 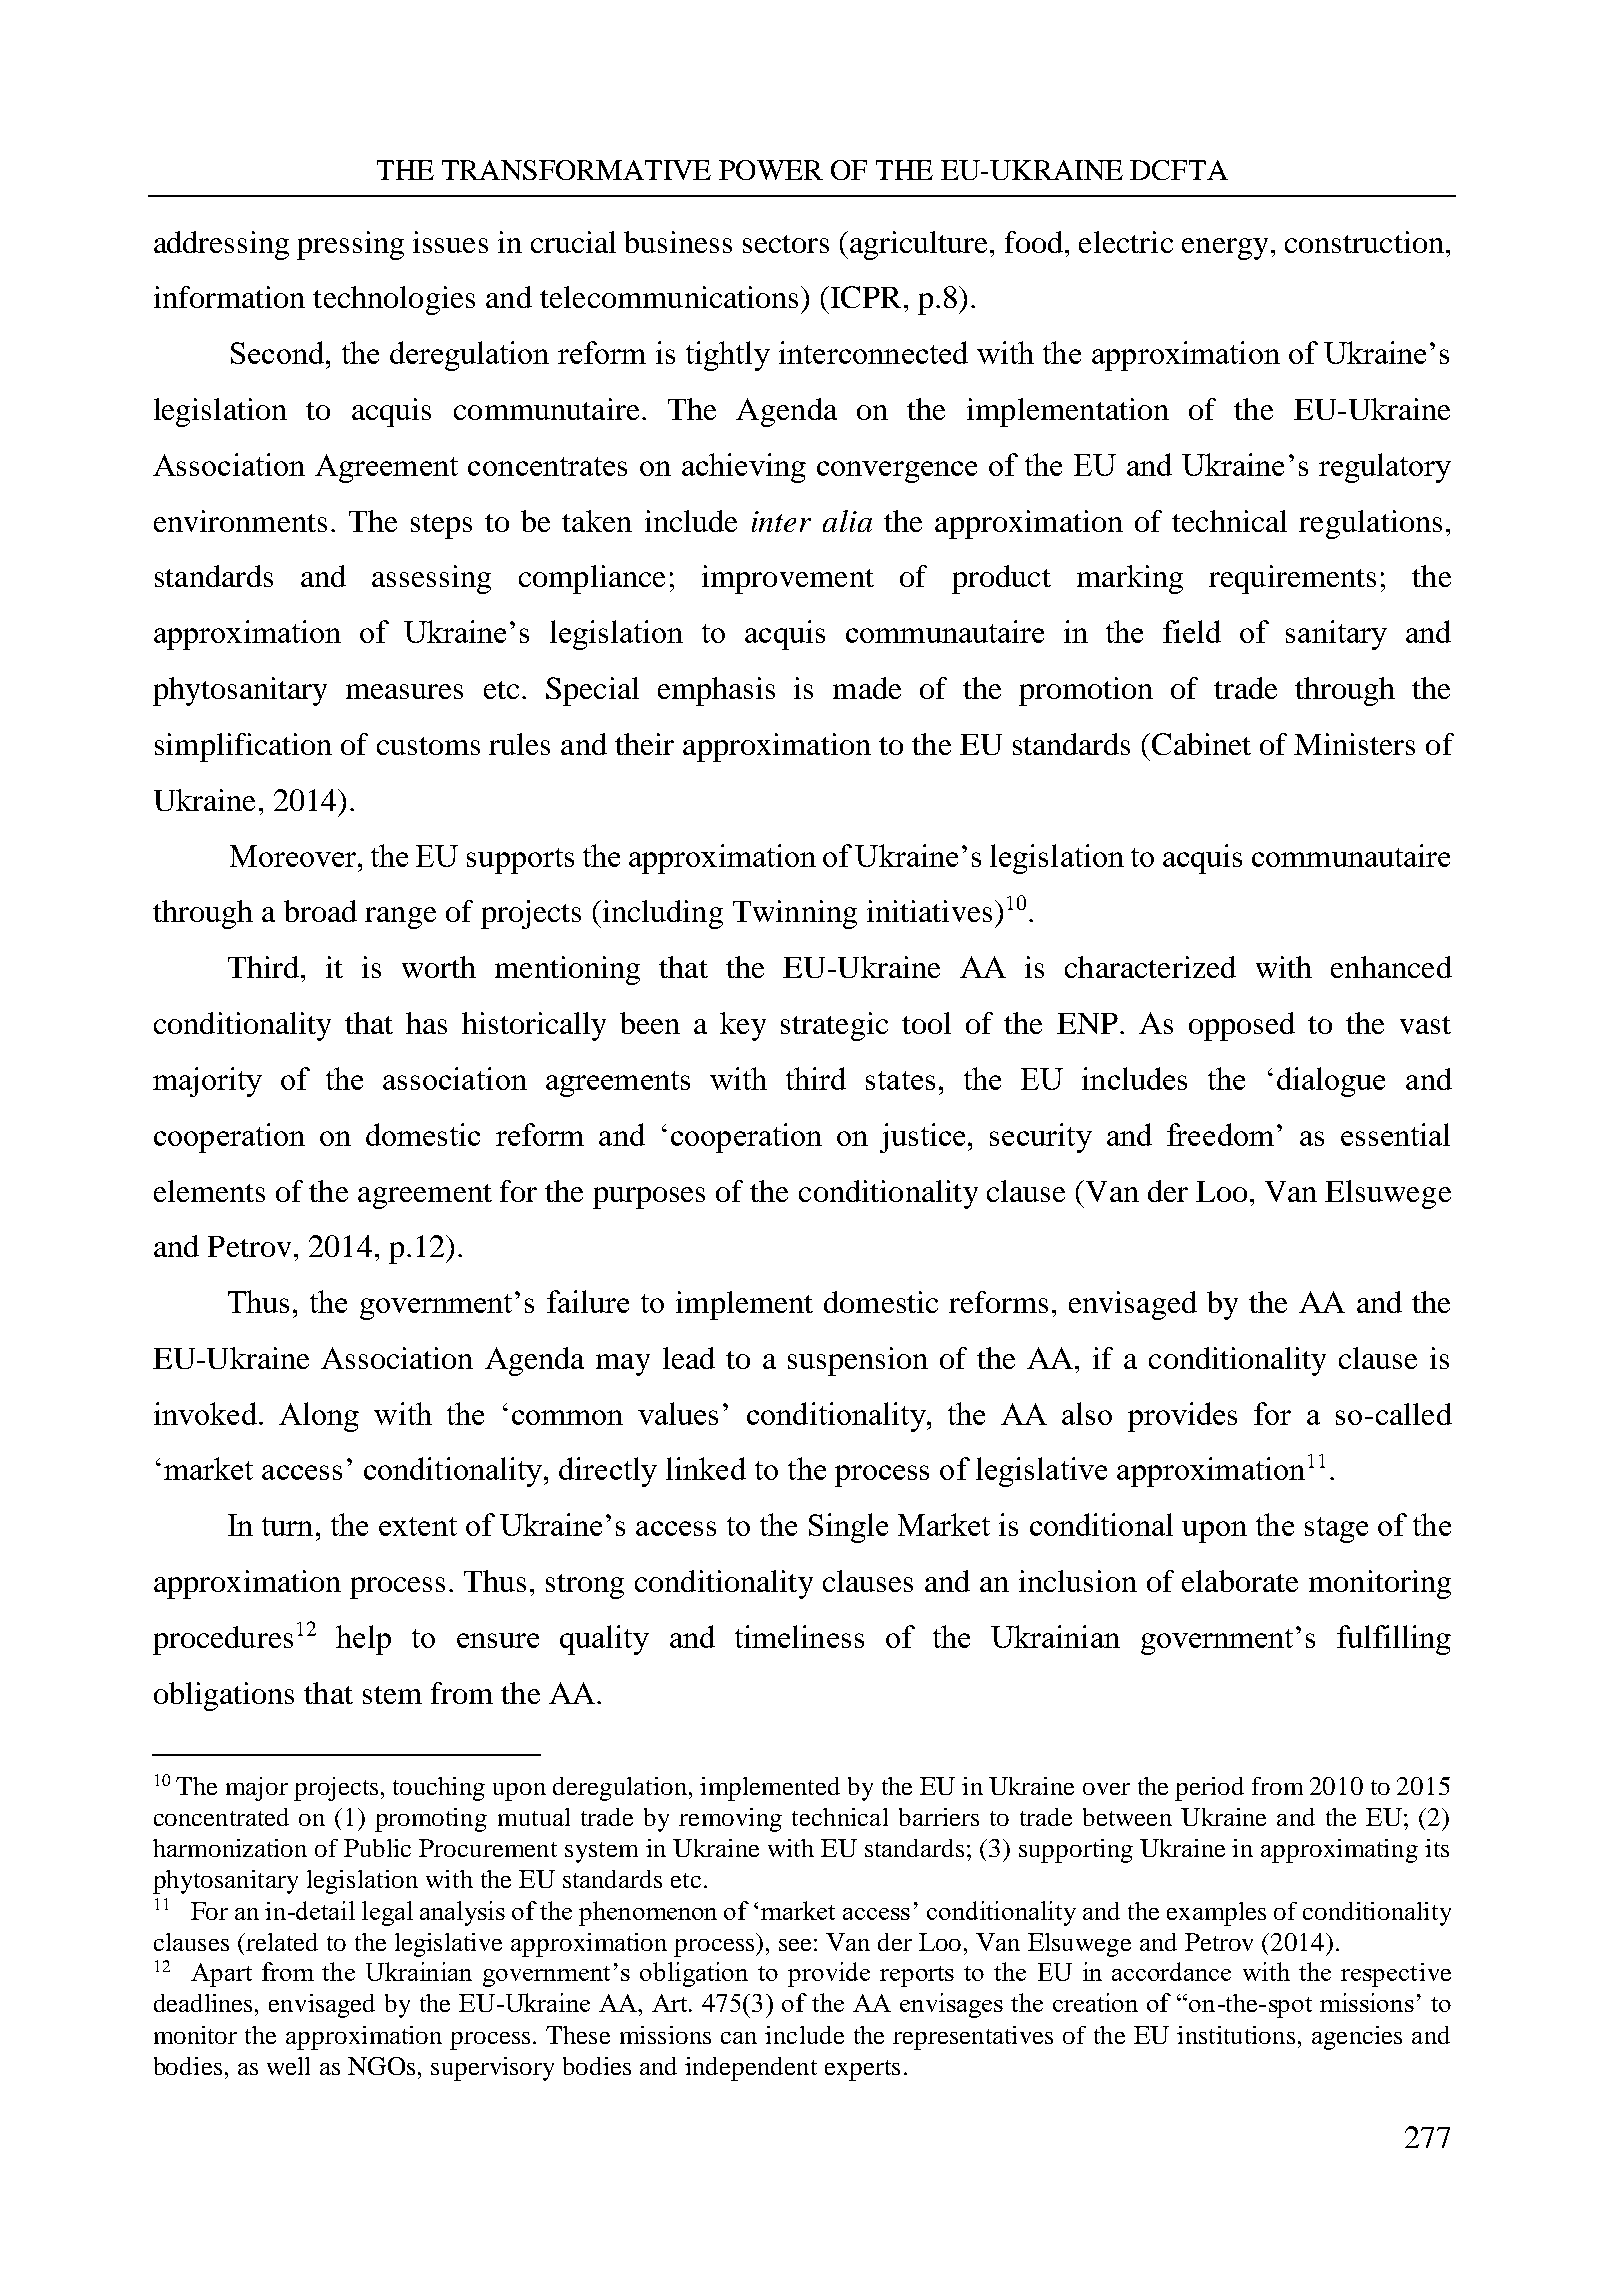 What do you see at coordinates (848, 1528) in the image?
I see `Single` at bounding box center [848, 1528].
